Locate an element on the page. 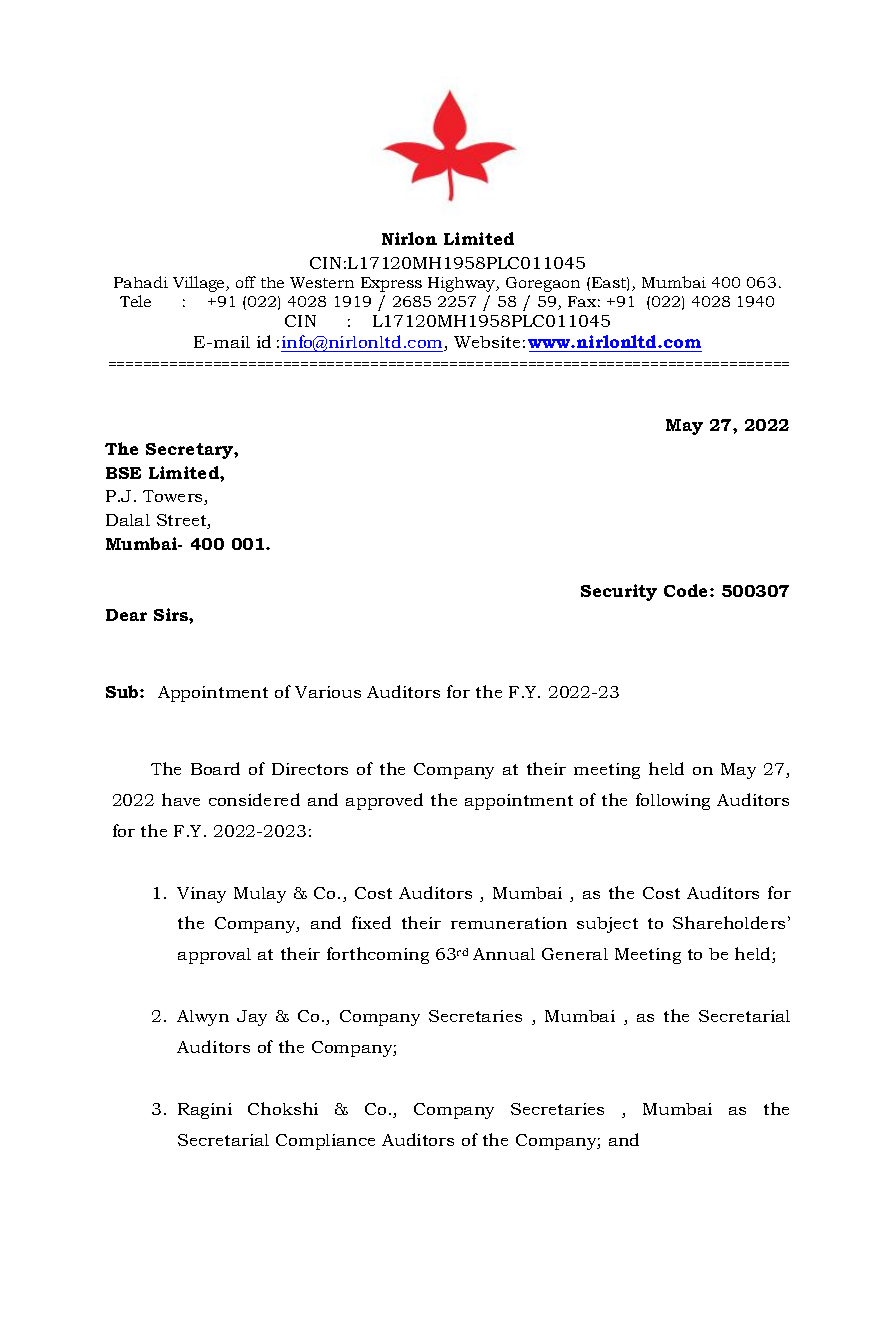 The height and width of the document is (1318, 896). following is located at coordinates (673, 801).
